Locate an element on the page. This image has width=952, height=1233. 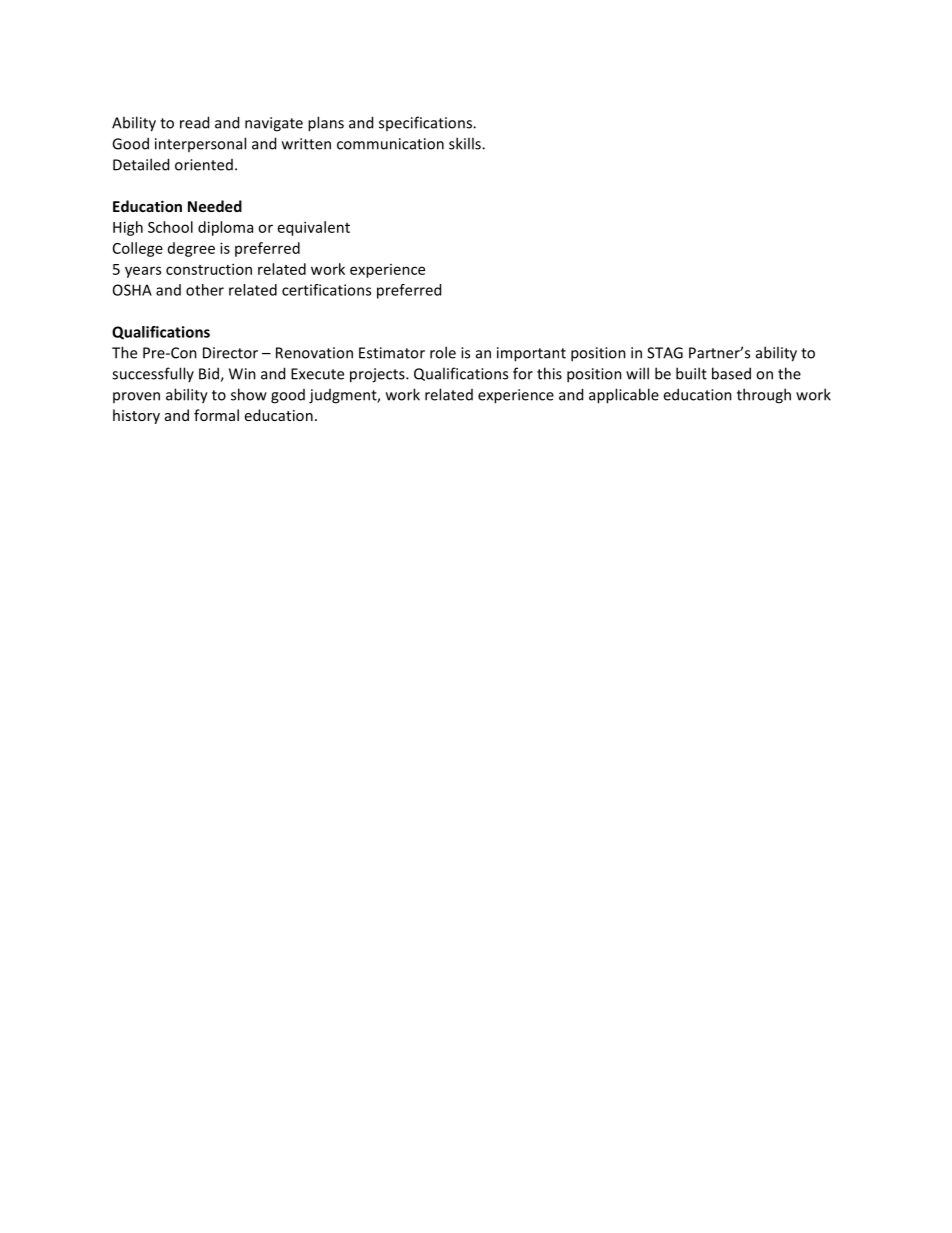
specifications is located at coordinates (426, 123).
